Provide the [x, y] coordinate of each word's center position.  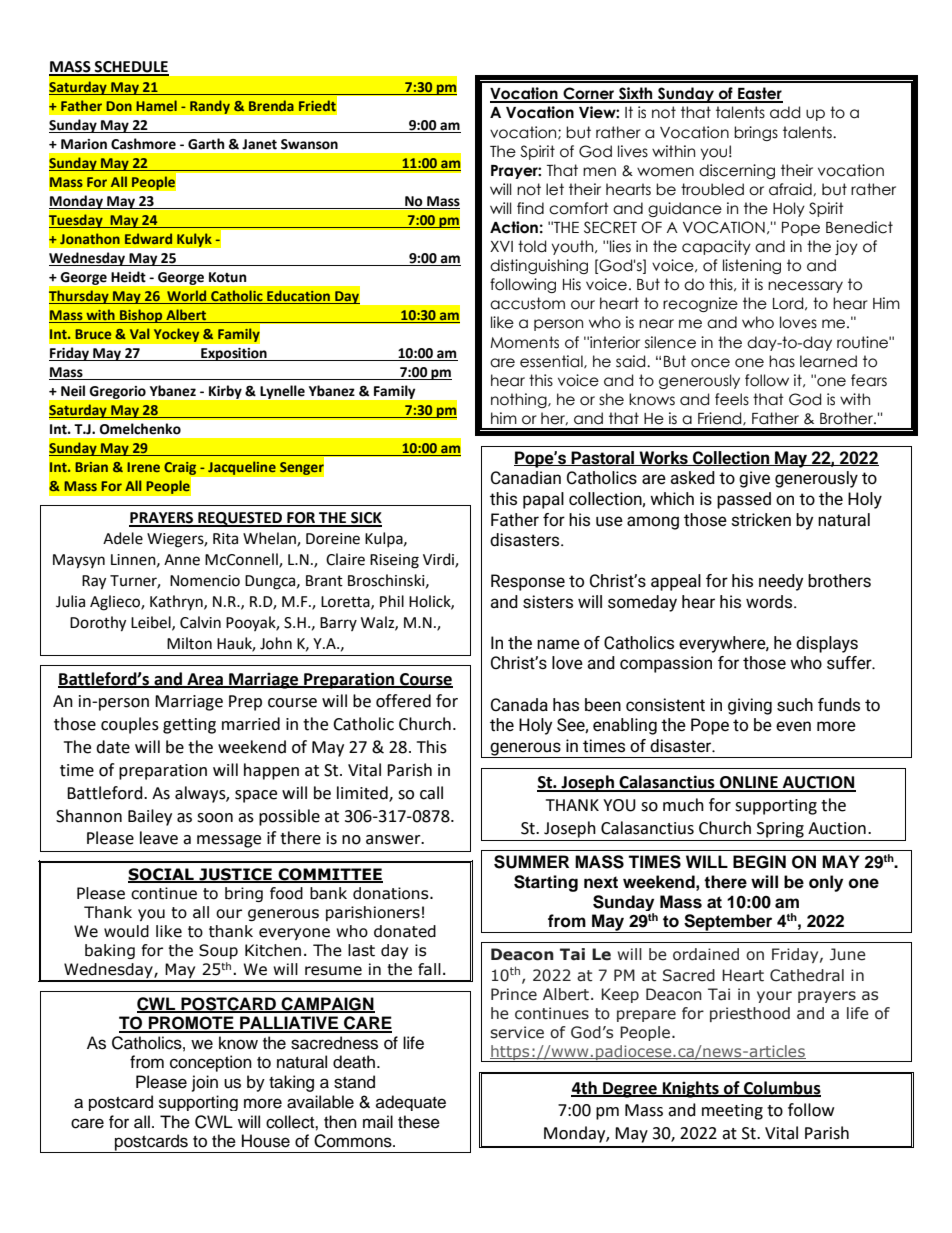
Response [528, 582]
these [419, 1122]
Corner [589, 94]
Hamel [156, 105]
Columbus [781, 1088]
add [785, 112]
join [205, 1083]
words [770, 602]
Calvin [200, 622]
